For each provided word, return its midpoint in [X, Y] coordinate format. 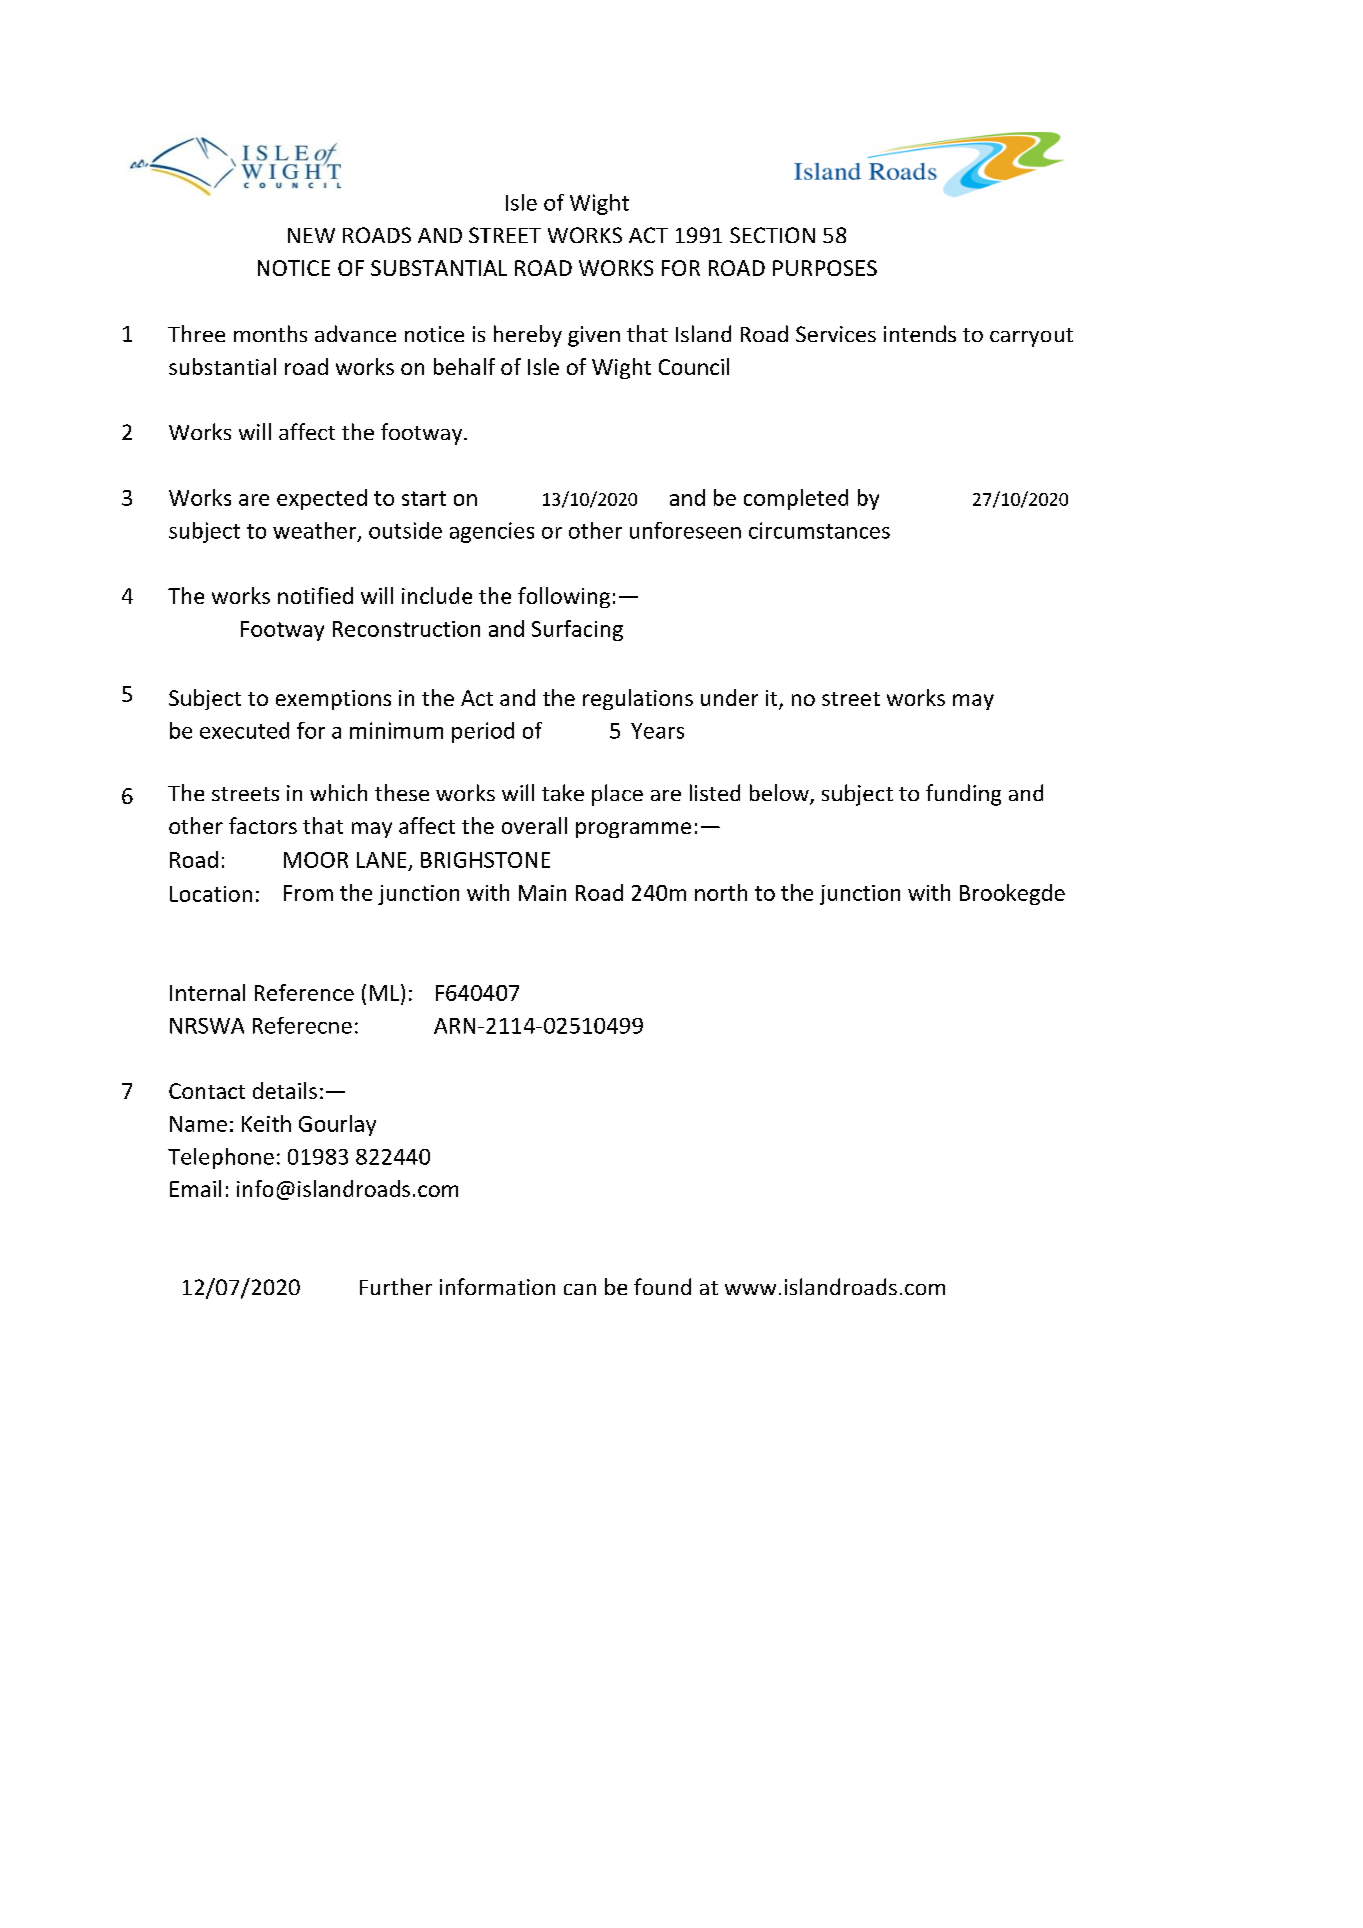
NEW [311, 235]
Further [396, 1286]
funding [963, 795]
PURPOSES [825, 268]
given [594, 336]
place [617, 795]
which [338, 792]
